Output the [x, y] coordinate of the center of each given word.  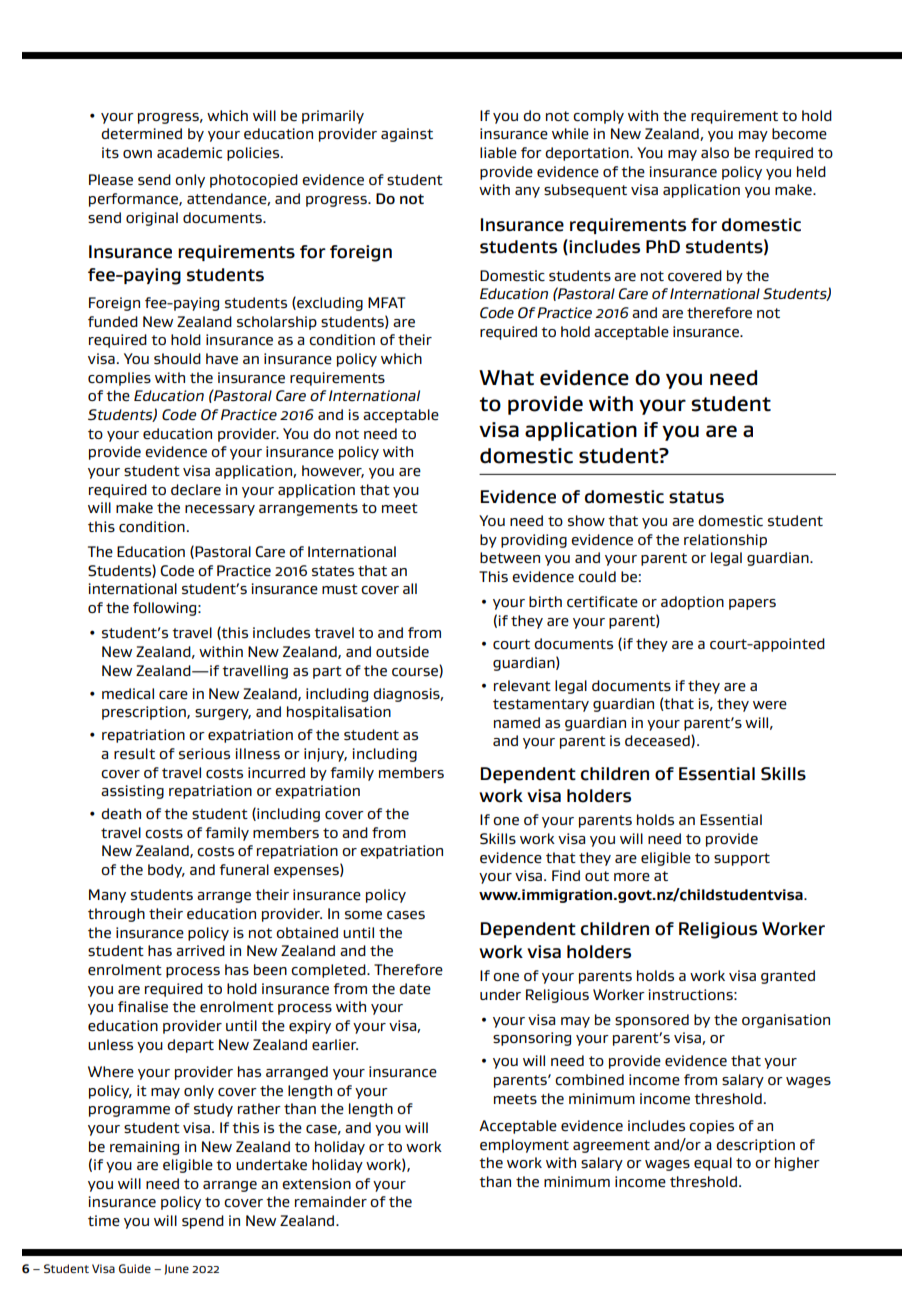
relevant [522, 686]
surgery [223, 714]
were [770, 705]
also [715, 153]
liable [498, 153]
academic [189, 152]
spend [203, 1222]
